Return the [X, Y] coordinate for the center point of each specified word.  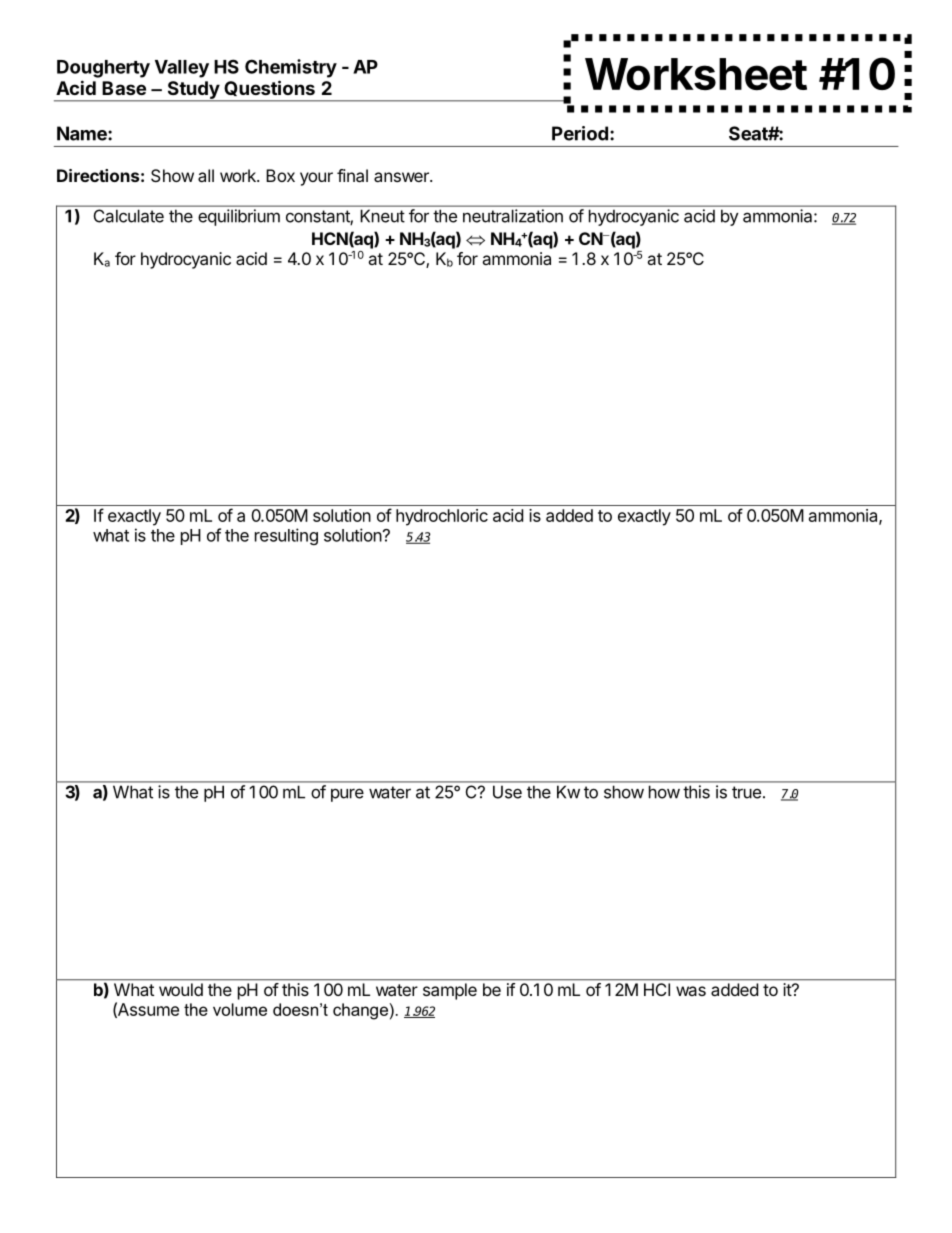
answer [402, 177]
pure [347, 795]
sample [450, 991]
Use [507, 792]
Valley [182, 69]
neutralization [513, 216]
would [181, 989]
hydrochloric [442, 517]
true [746, 792]
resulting [286, 536]
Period [580, 133]
